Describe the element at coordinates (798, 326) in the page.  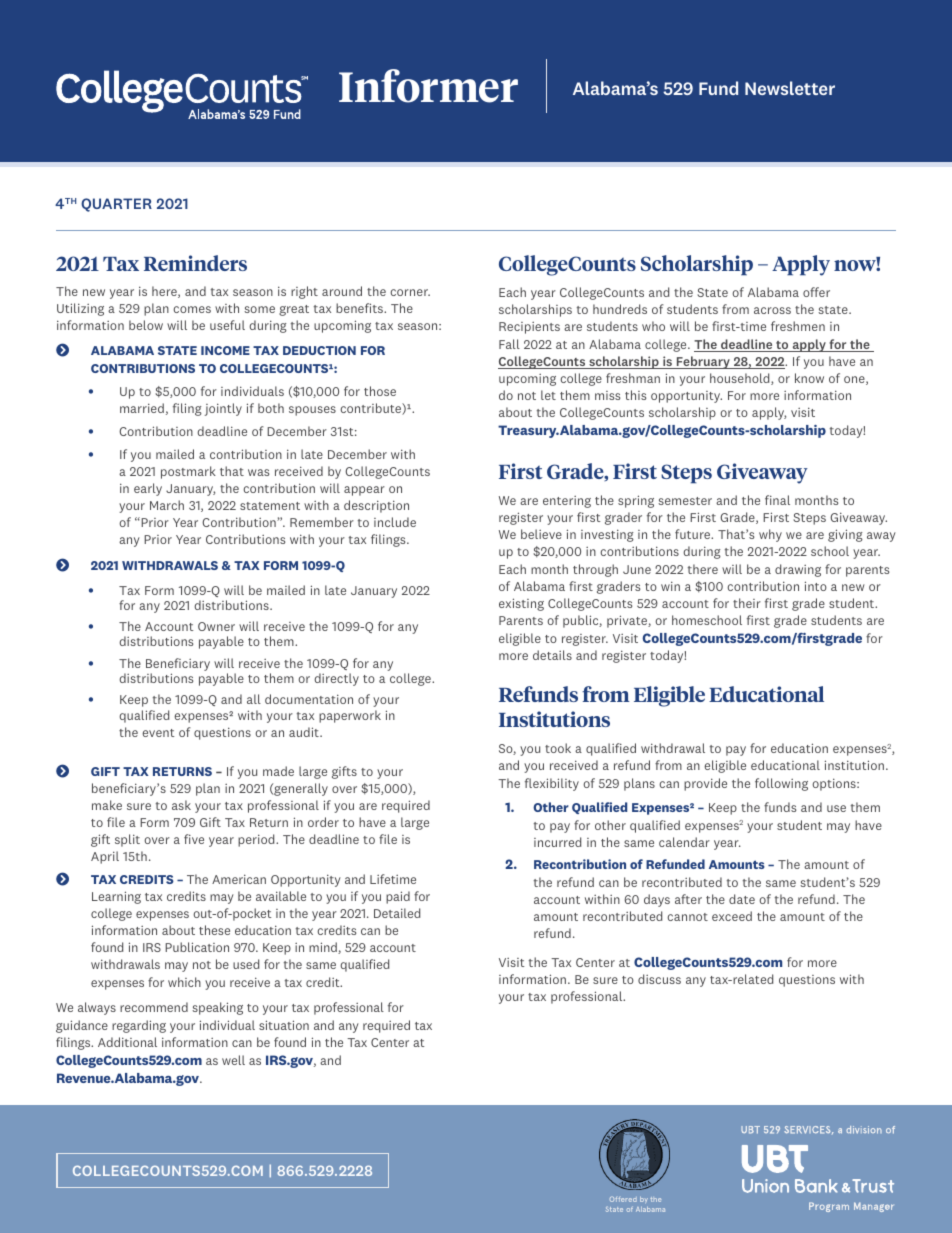
I see `freshmen` at that location.
